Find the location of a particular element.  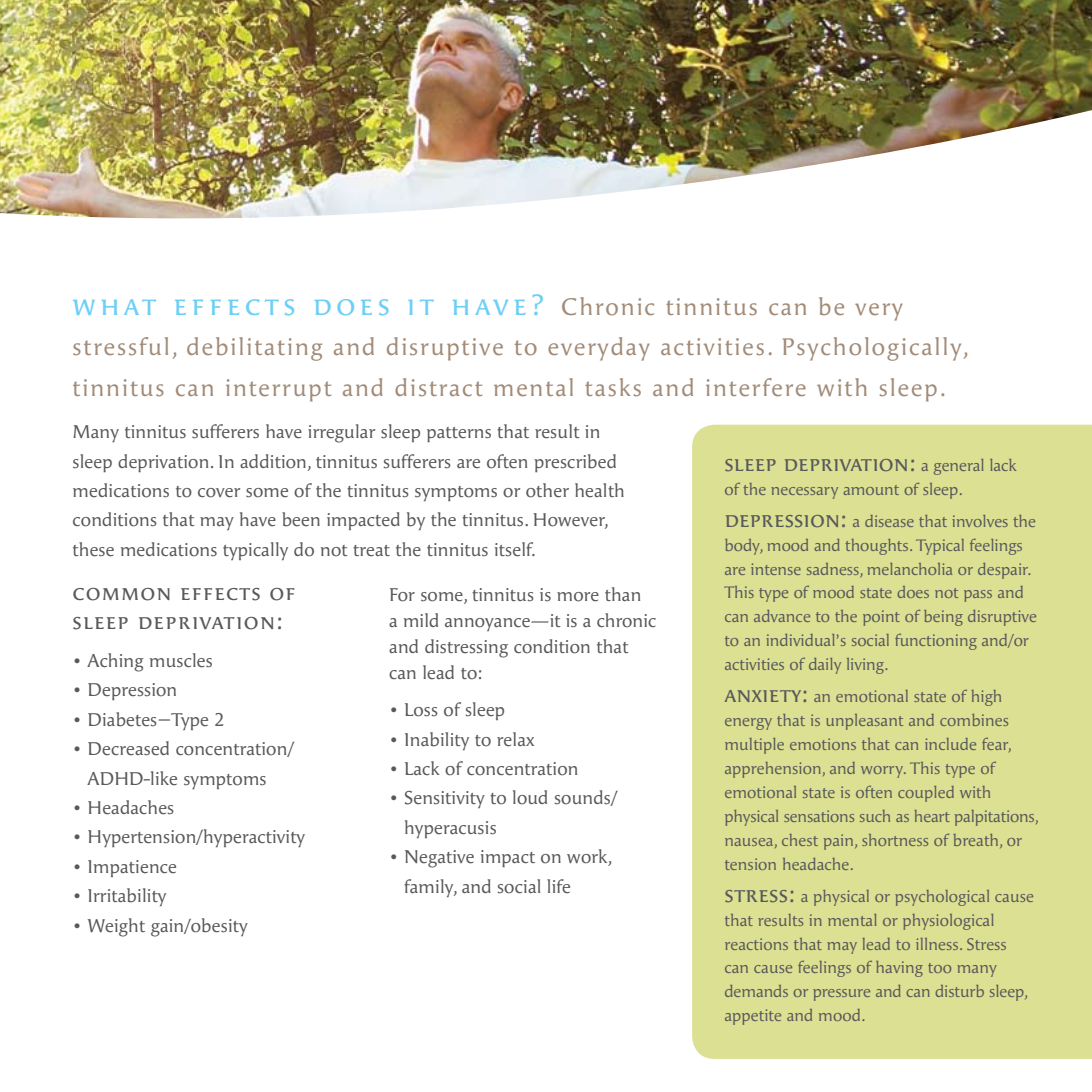

loud is located at coordinates (530, 797).
